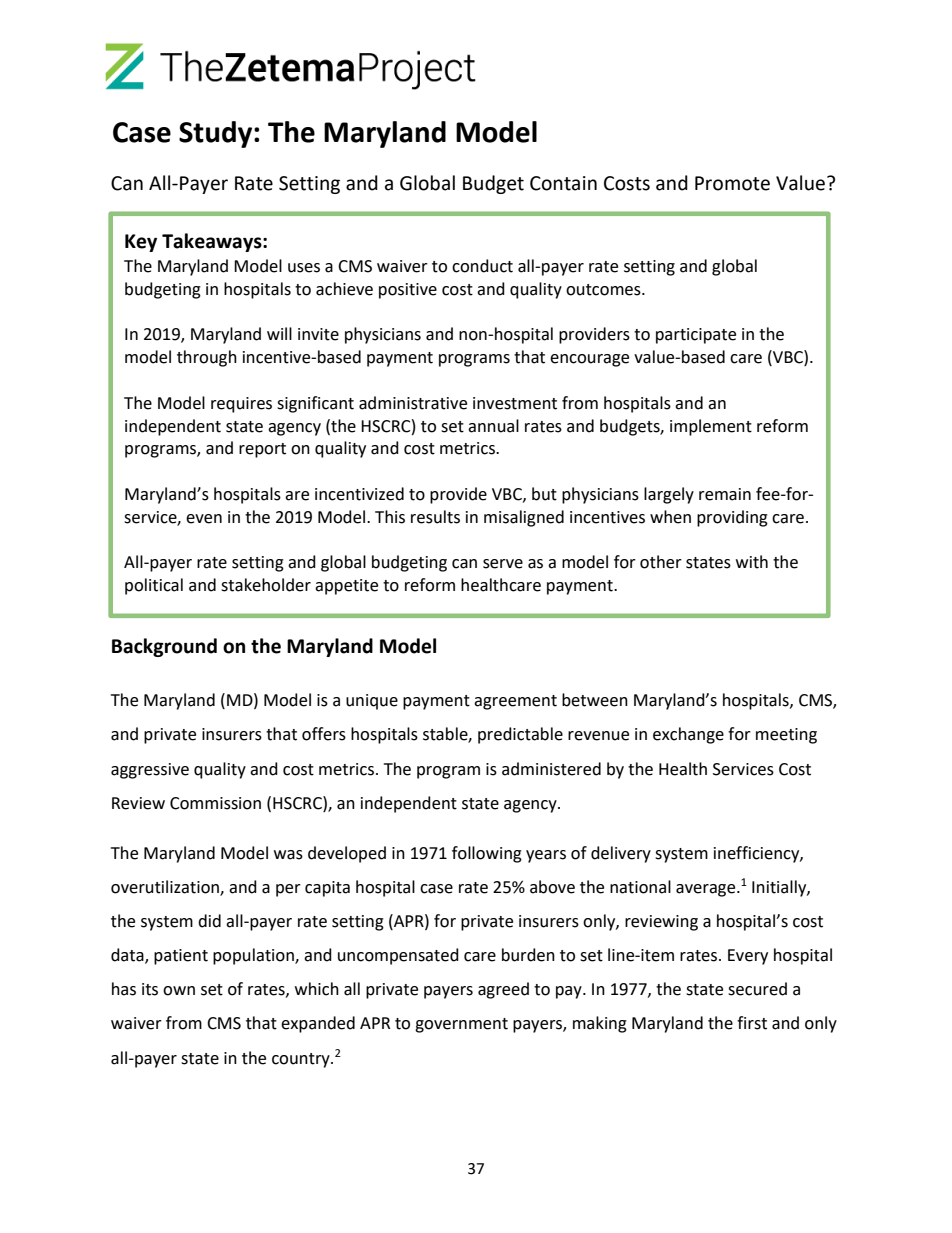 The height and width of the page is (1233, 952). Describe the element at coordinates (503, 564) in the page. I see `serve` at that location.
